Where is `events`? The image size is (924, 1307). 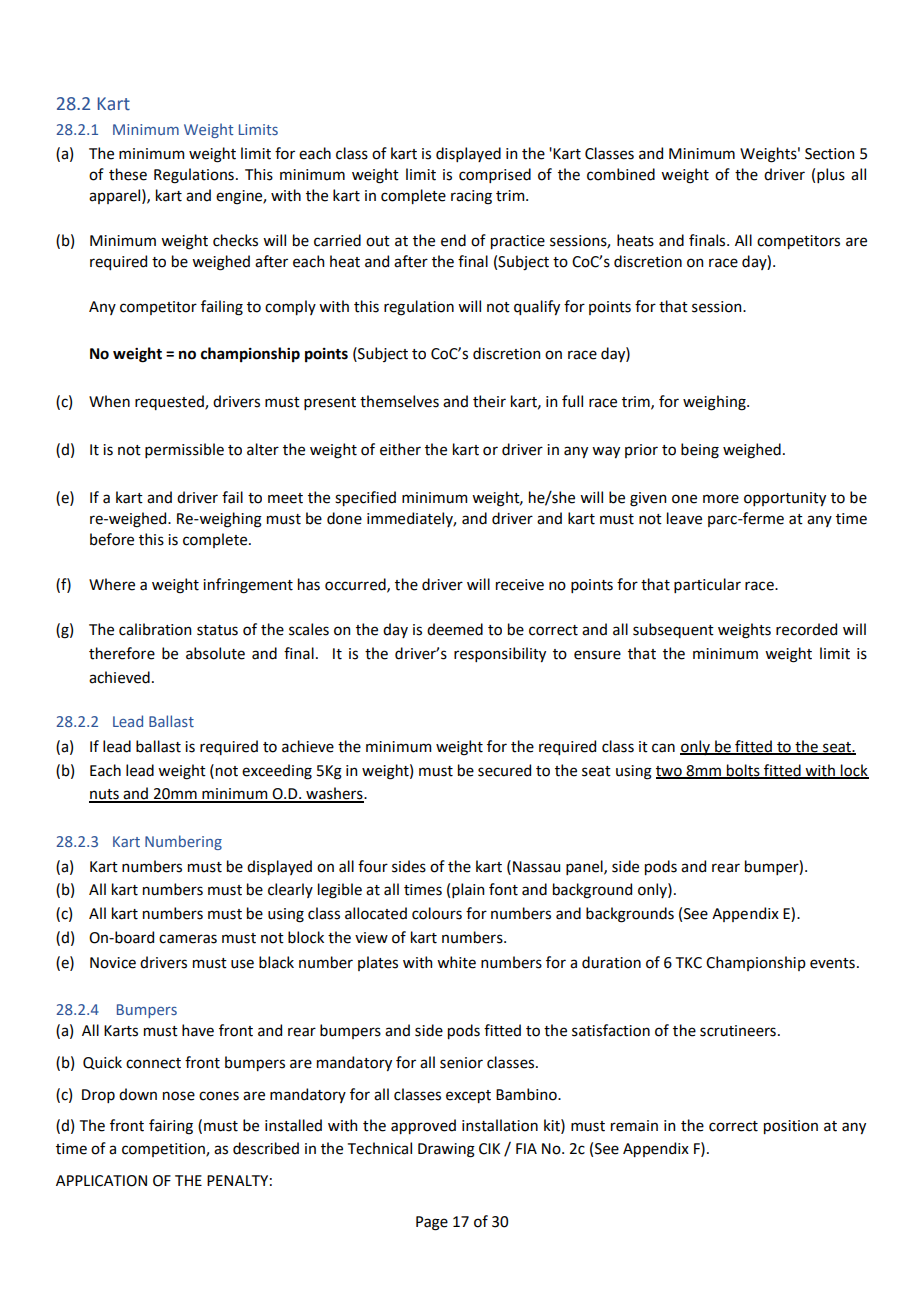
events is located at coordinates (832, 963).
